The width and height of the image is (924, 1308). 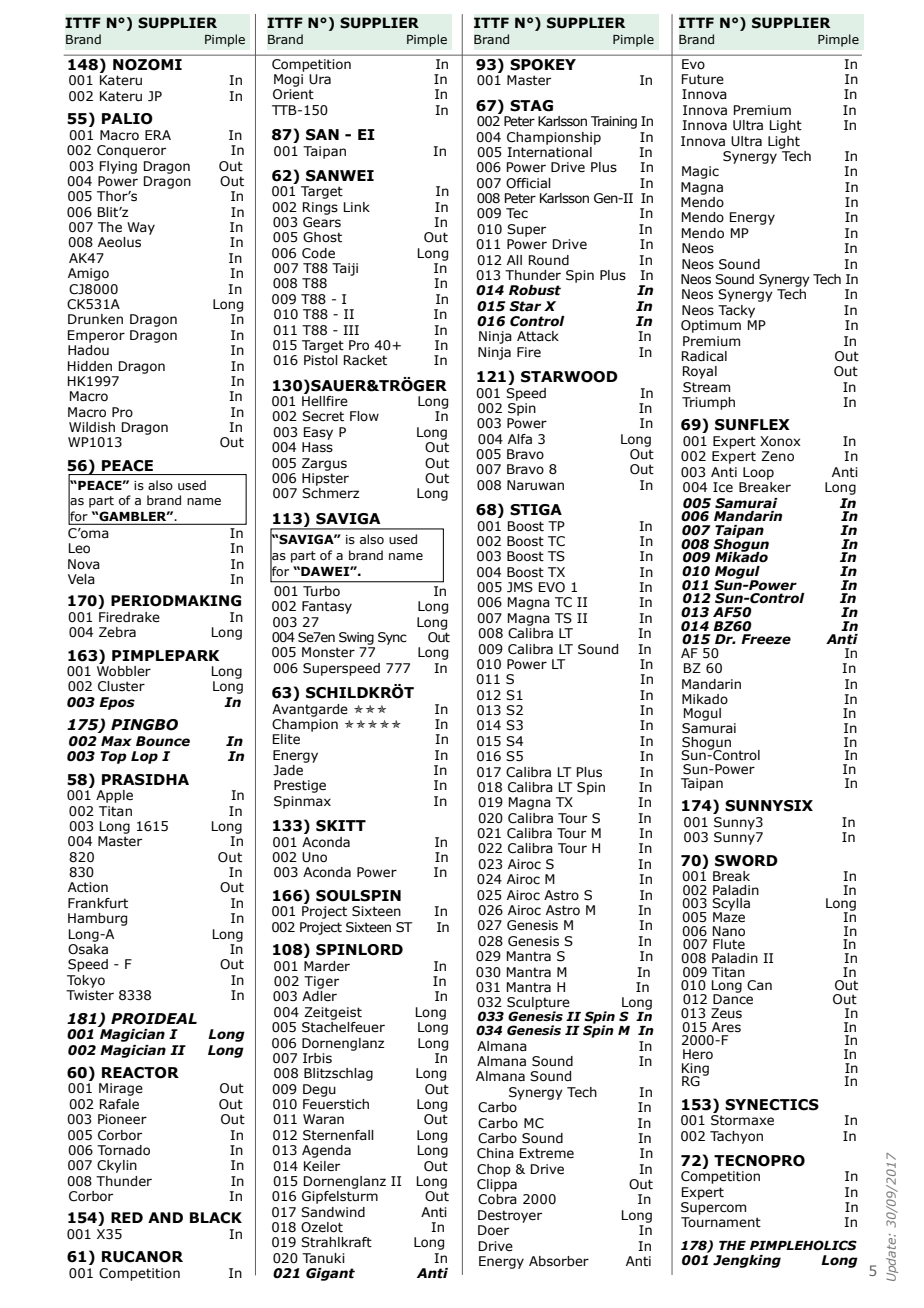 What do you see at coordinates (531, 106) in the image?
I see `STAG` at bounding box center [531, 106].
